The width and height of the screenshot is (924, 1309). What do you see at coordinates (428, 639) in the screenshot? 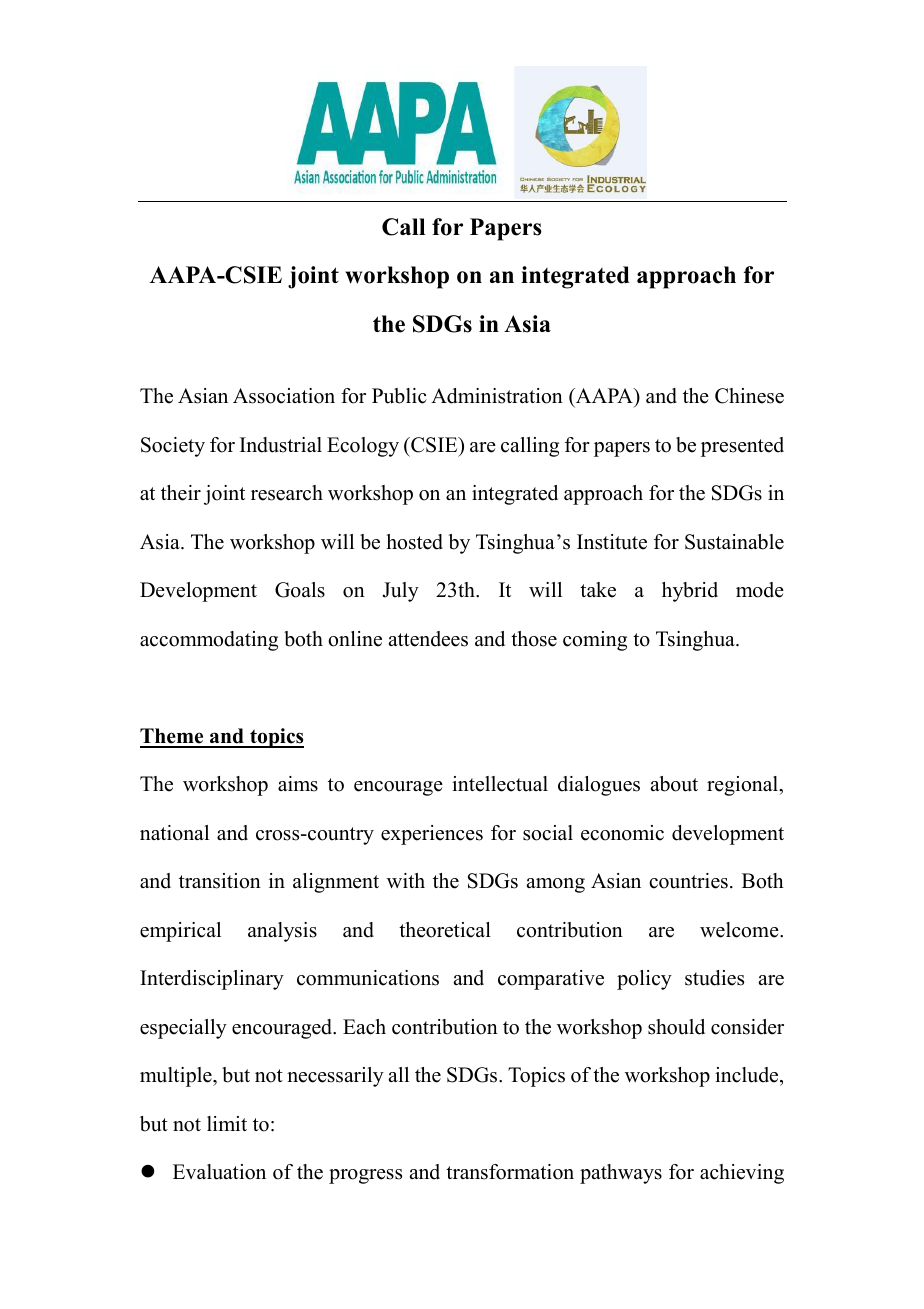
I see `attendees` at bounding box center [428, 639].
